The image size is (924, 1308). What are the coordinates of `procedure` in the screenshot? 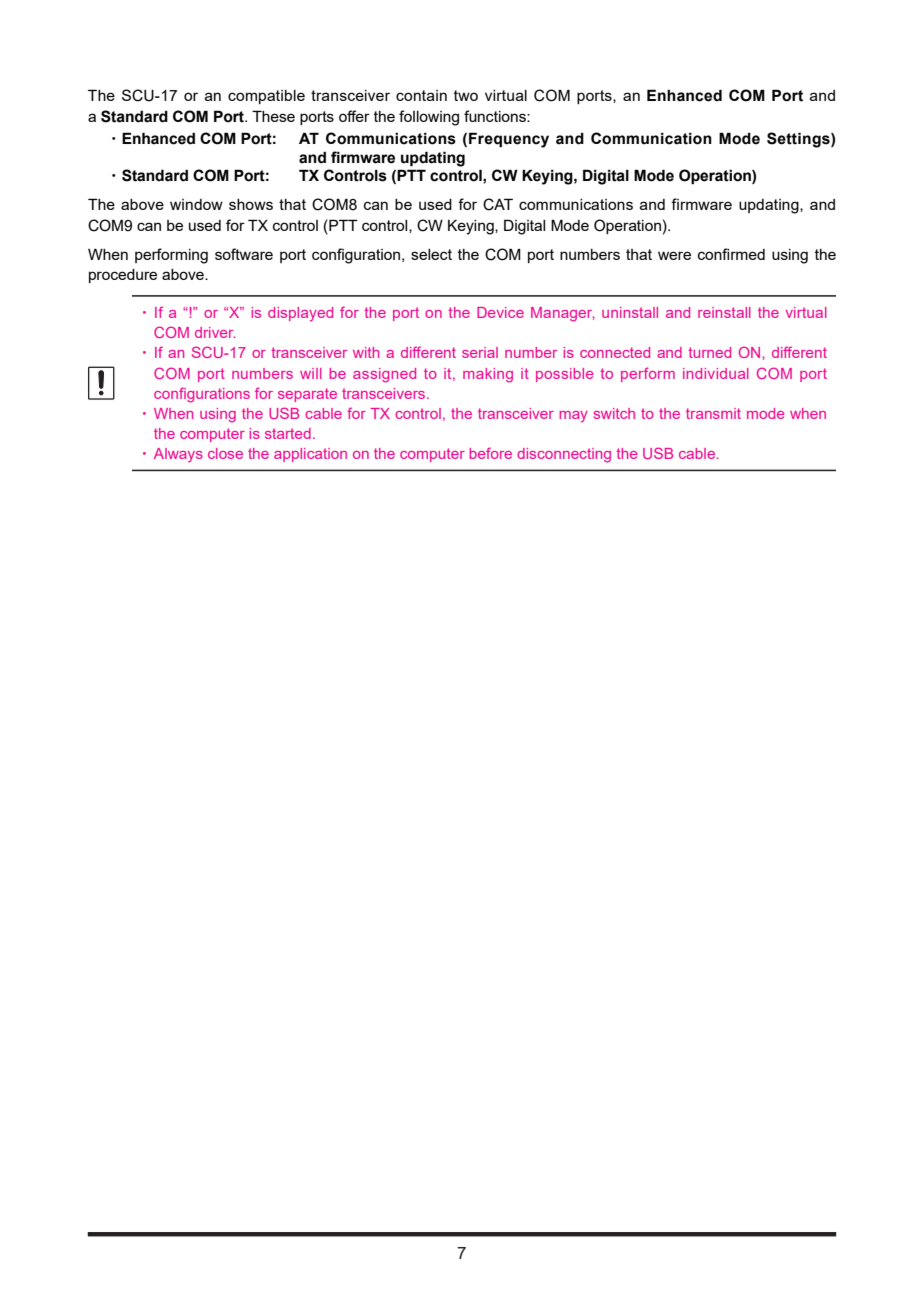 It's located at (123, 276).
